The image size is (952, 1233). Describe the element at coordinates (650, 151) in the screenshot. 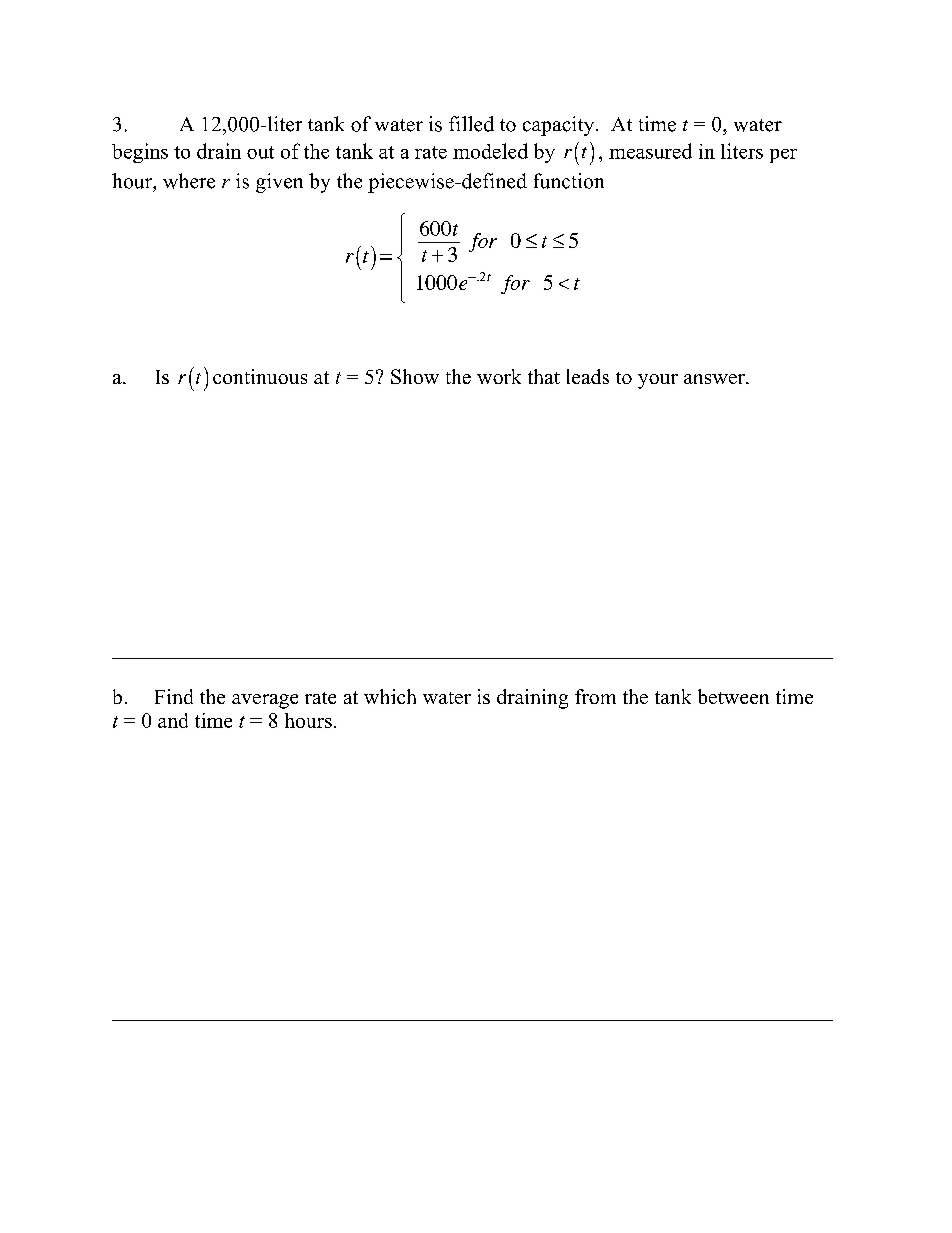

I see `measured` at that location.
